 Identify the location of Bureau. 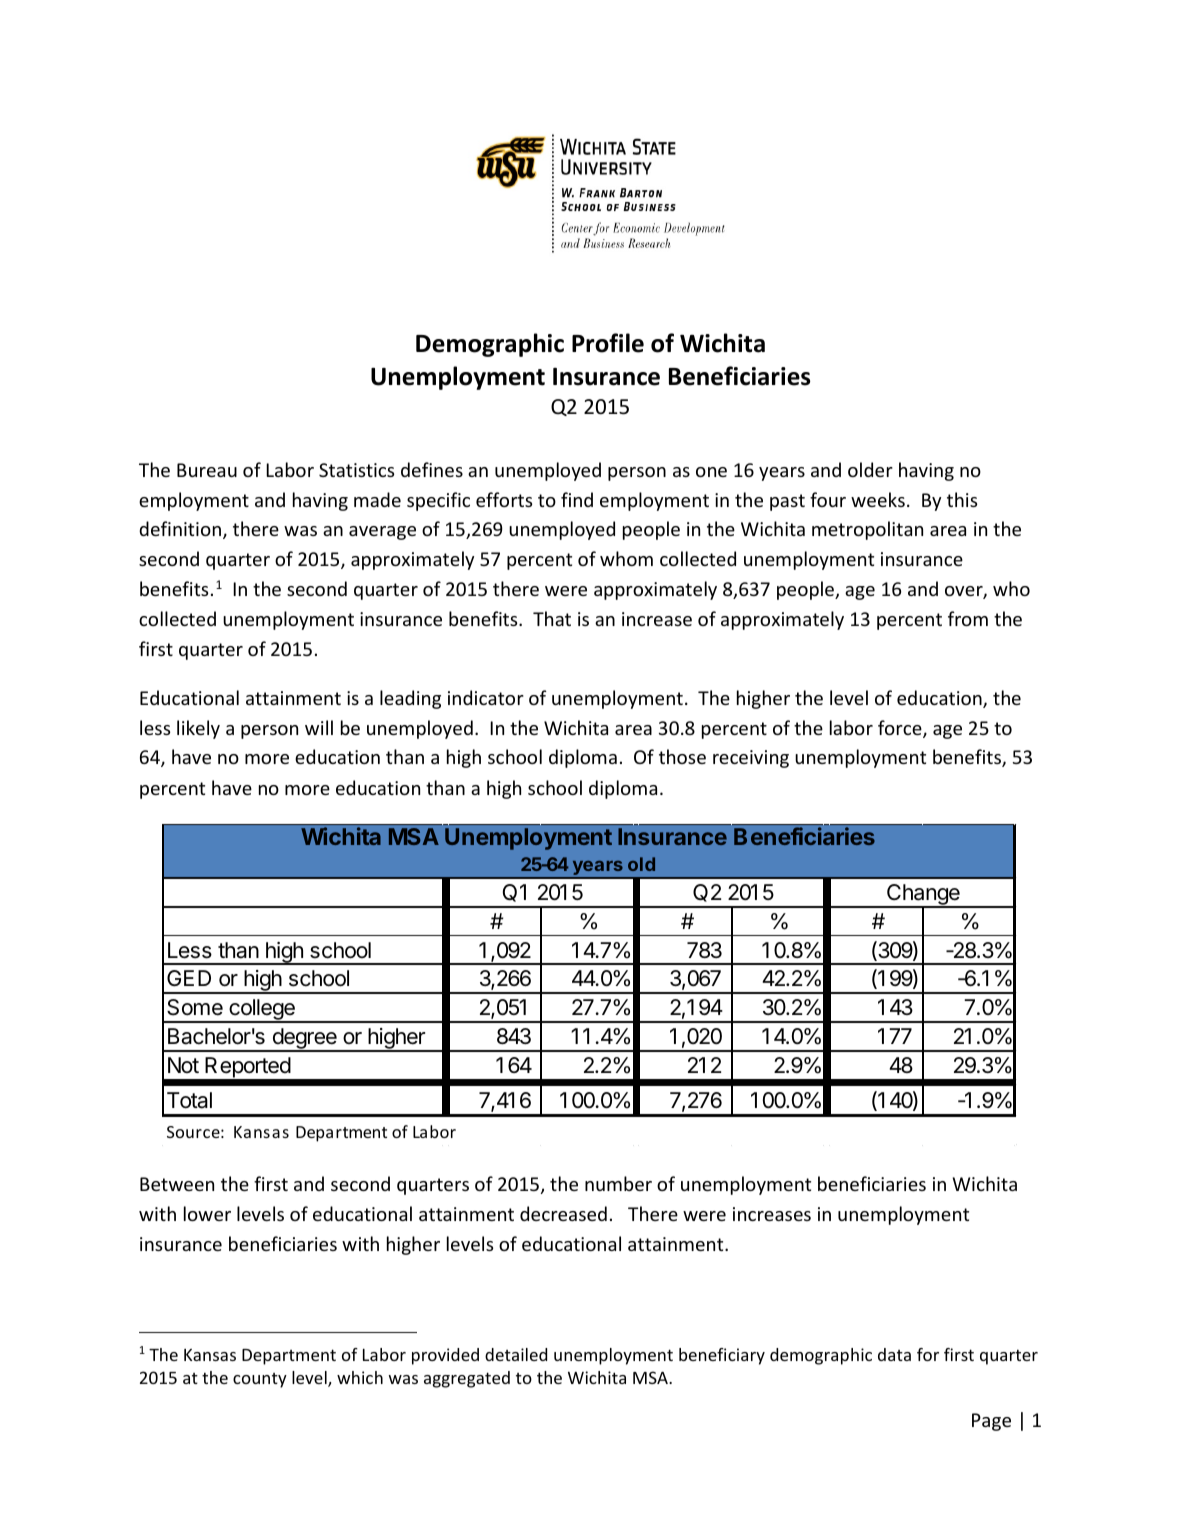
(207, 470).
